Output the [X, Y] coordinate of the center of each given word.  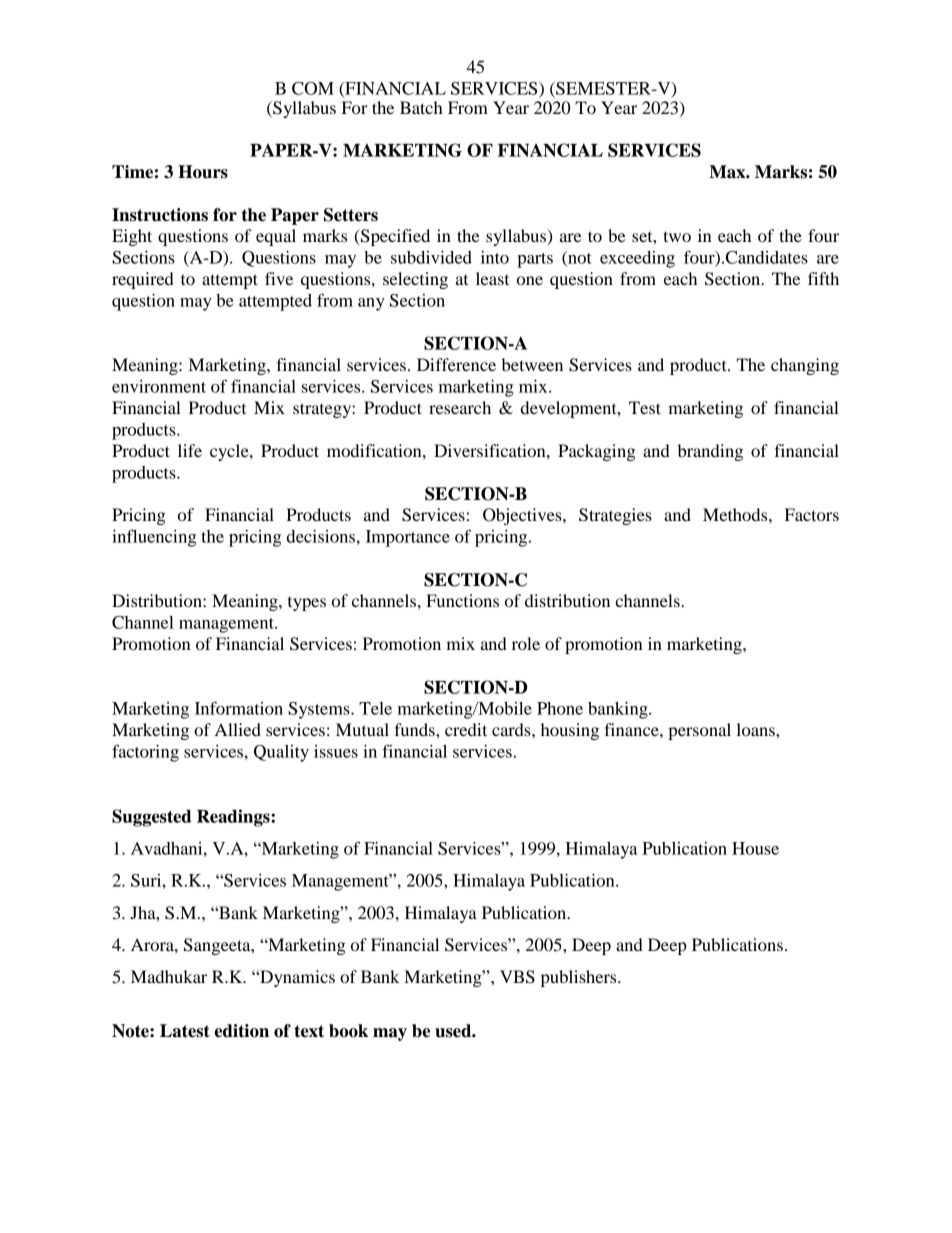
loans [757, 729]
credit [466, 729]
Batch [421, 107]
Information [239, 708]
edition [241, 1031]
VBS [517, 977]
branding [710, 452]
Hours [203, 172]
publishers [580, 978]
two [677, 236]
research [460, 407]
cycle [230, 452]
